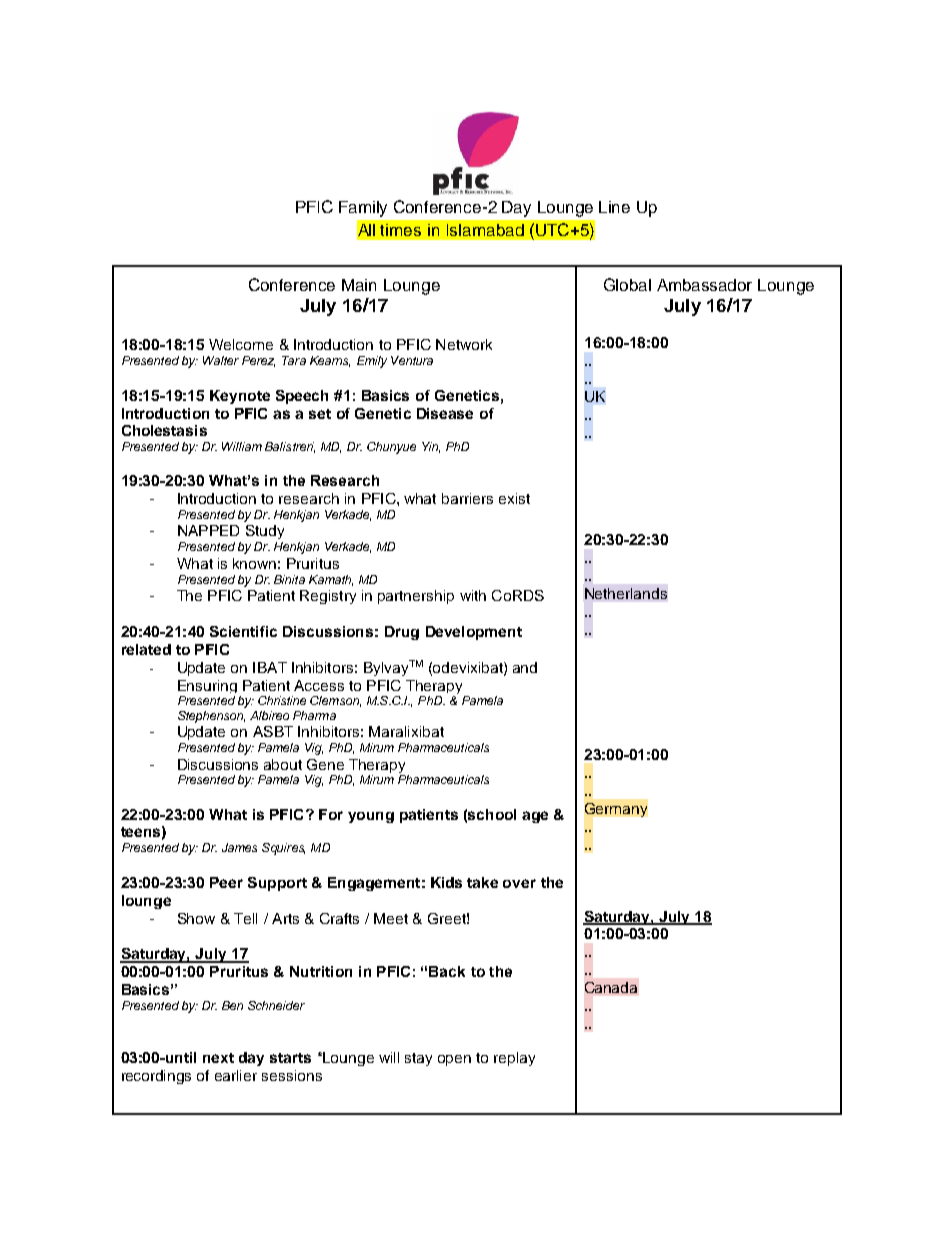 The image size is (952, 1233). What do you see at coordinates (208, 530) in the screenshot?
I see `NAPPED` at bounding box center [208, 530].
